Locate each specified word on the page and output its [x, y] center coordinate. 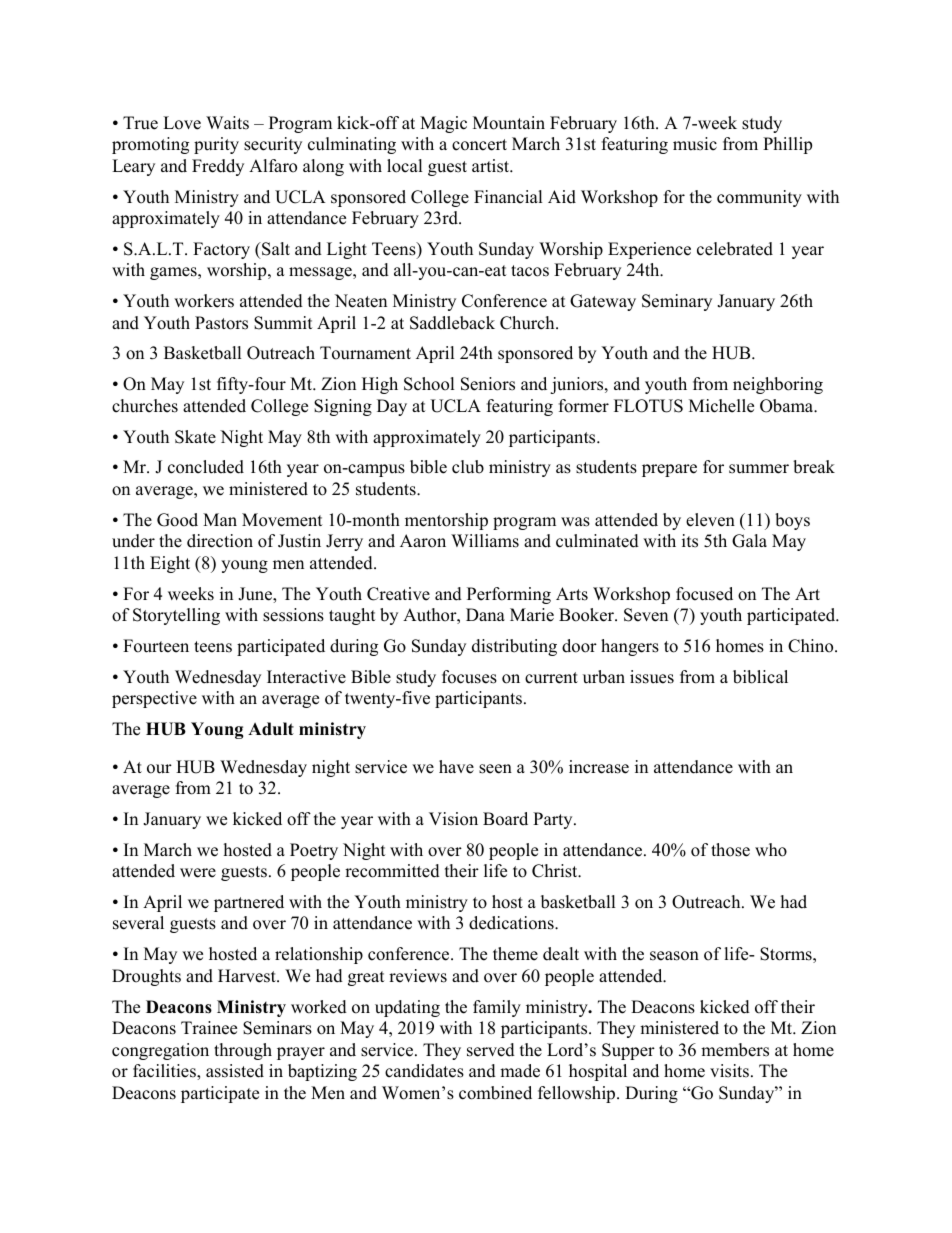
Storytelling [176, 616]
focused [704, 594]
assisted [235, 1071]
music [695, 144]
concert [479, 145]
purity [216, 145]
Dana [485, 614]
